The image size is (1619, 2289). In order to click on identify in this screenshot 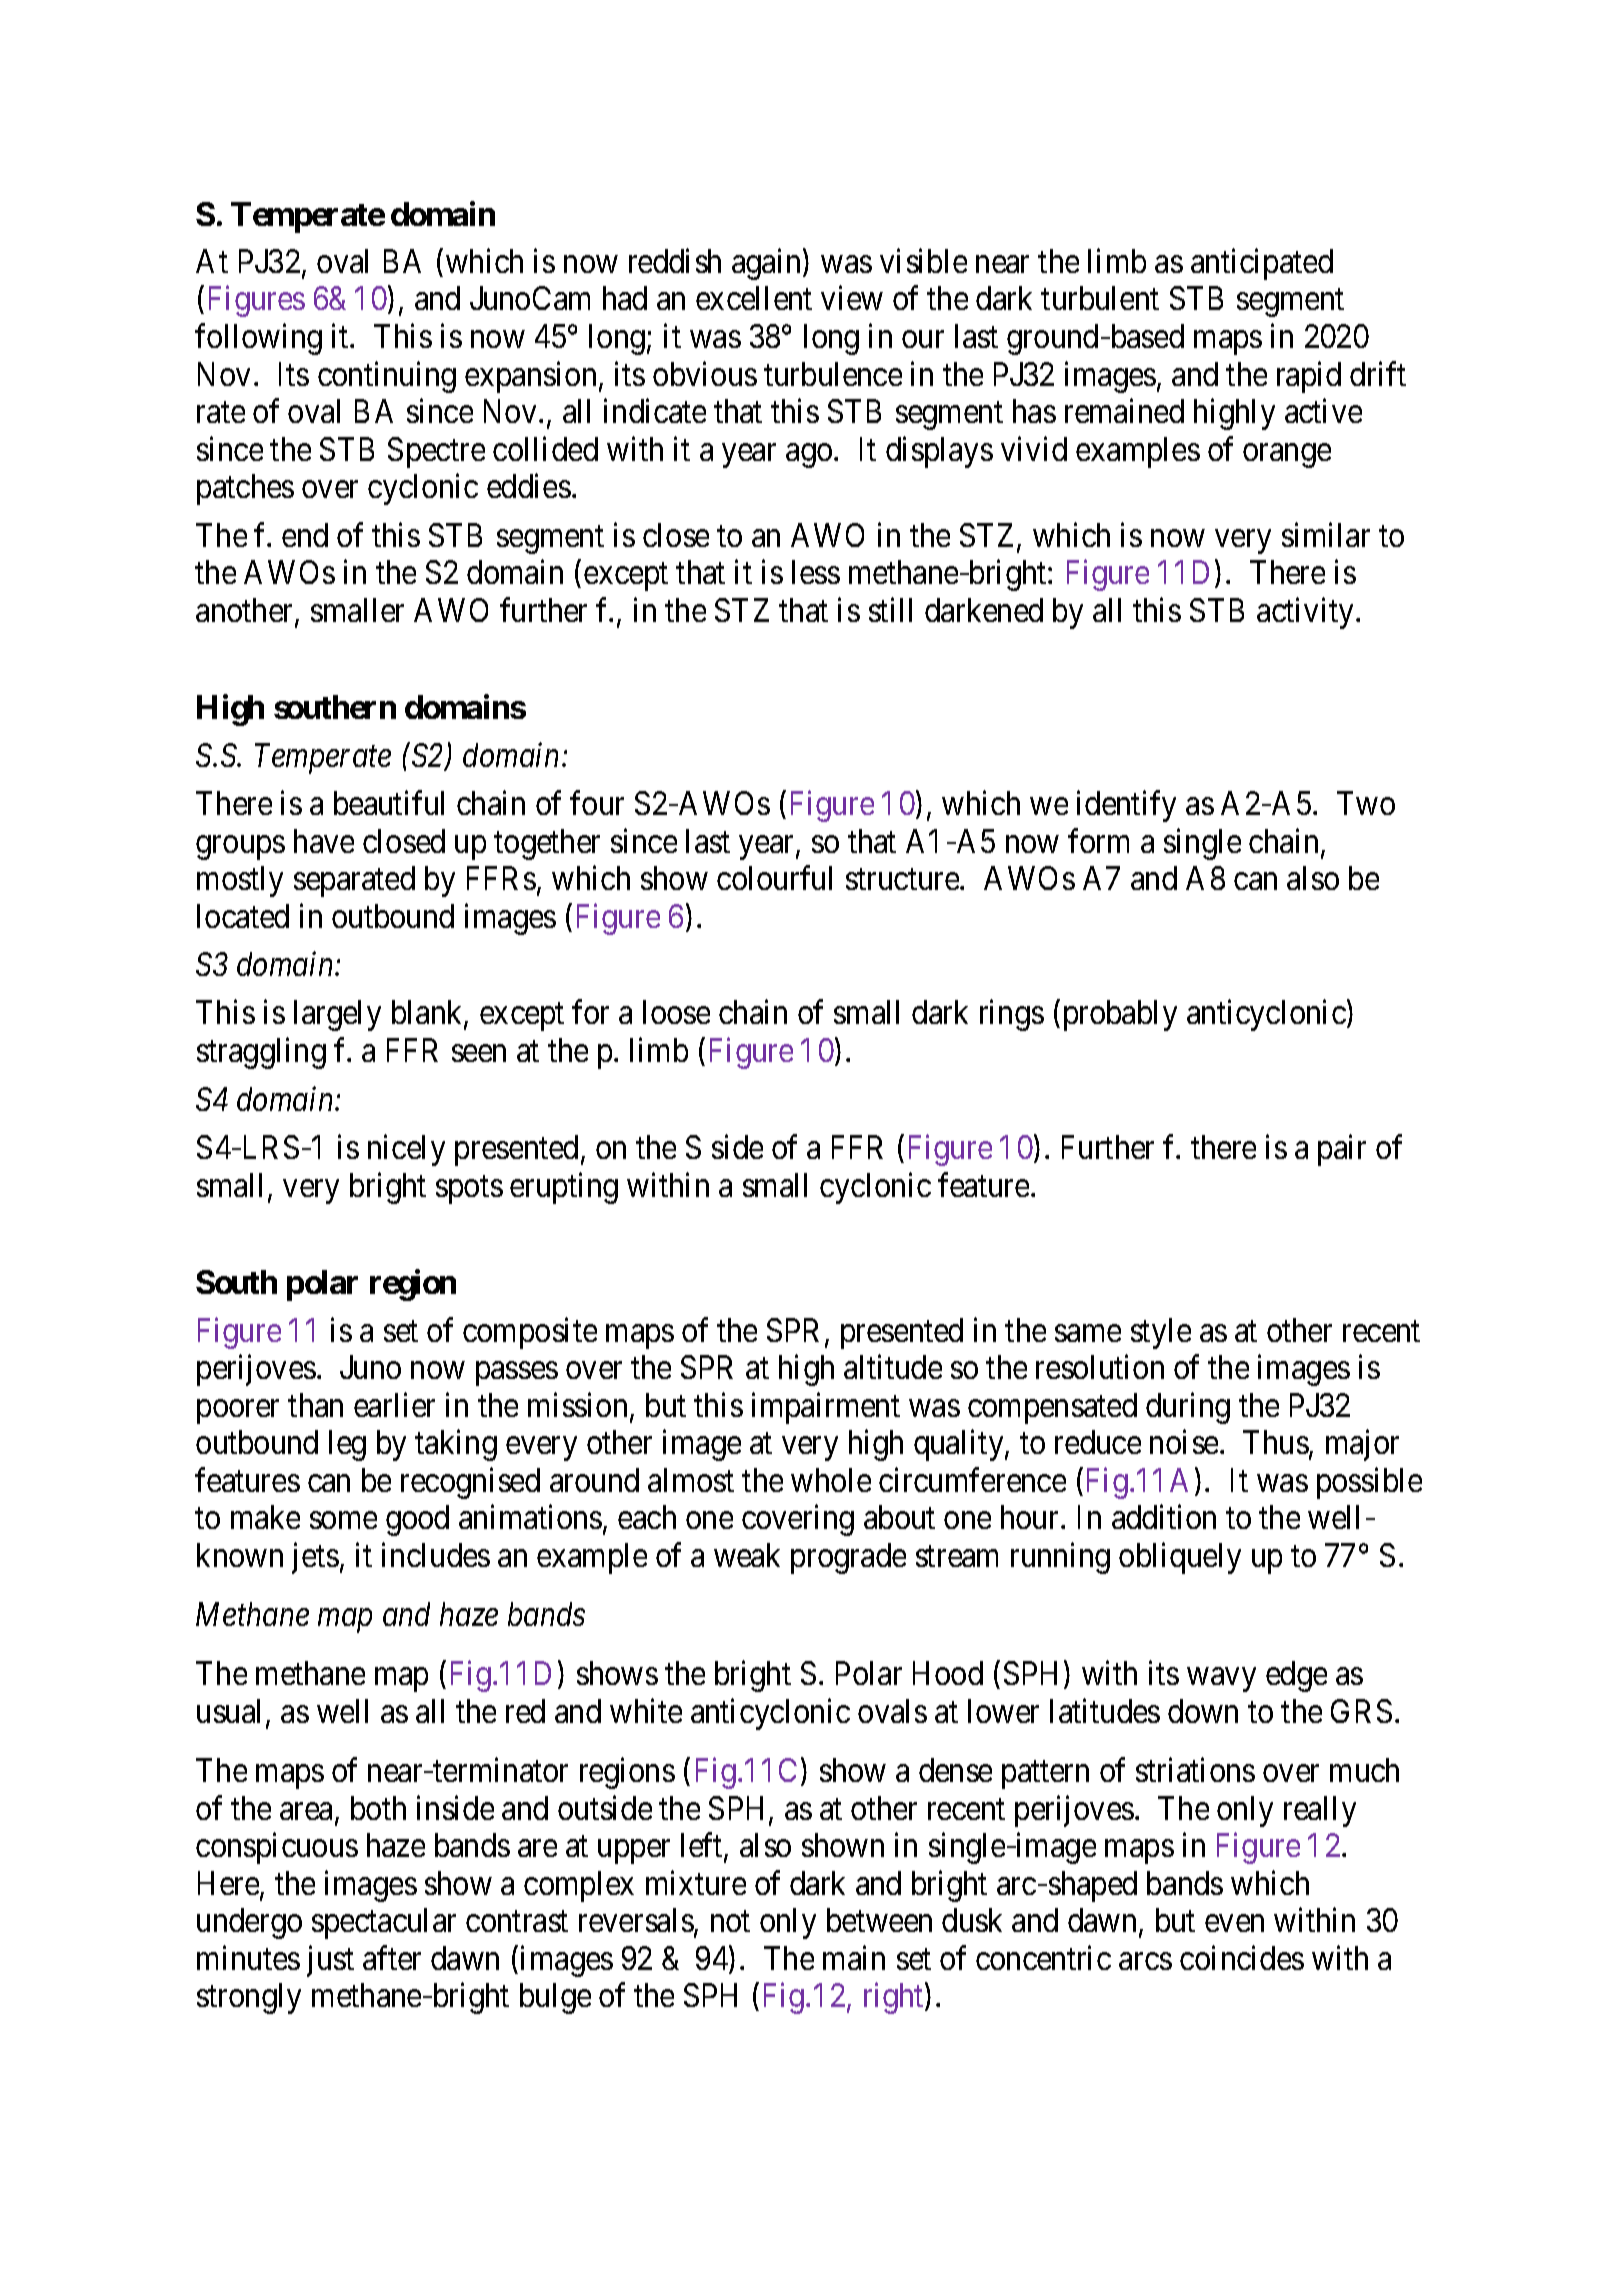, I will do `click(1126, 806)`.
